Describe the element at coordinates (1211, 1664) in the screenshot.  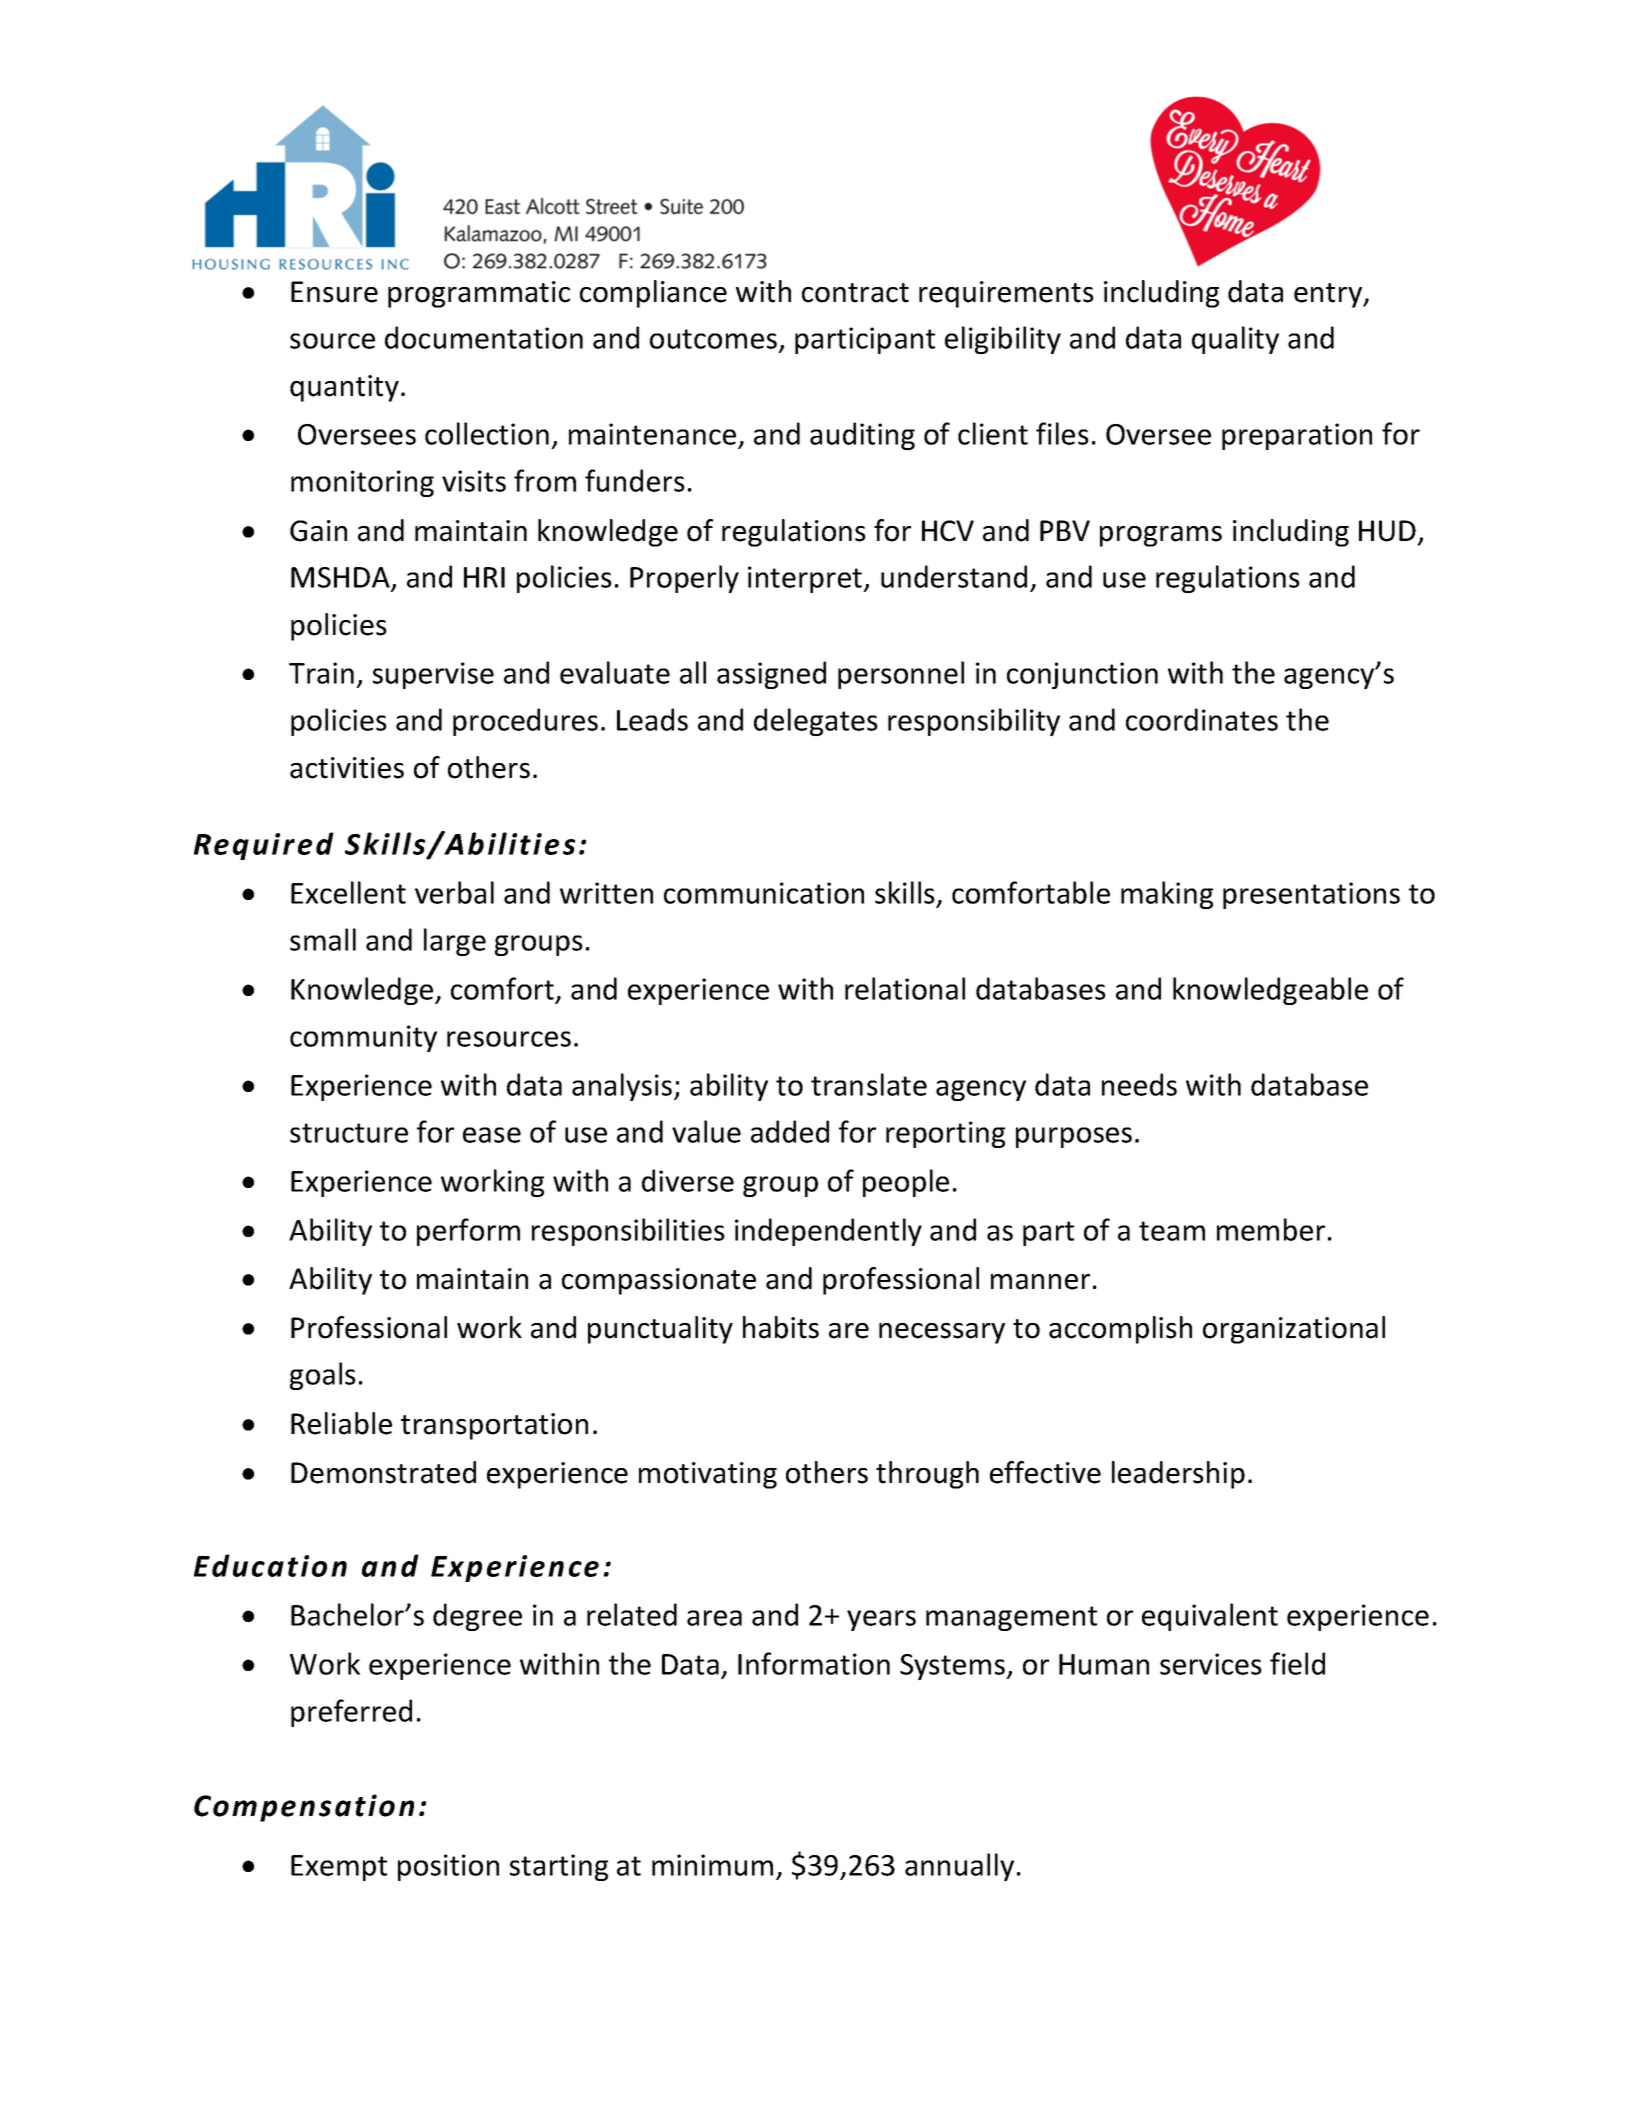
I see `services` at that location.
